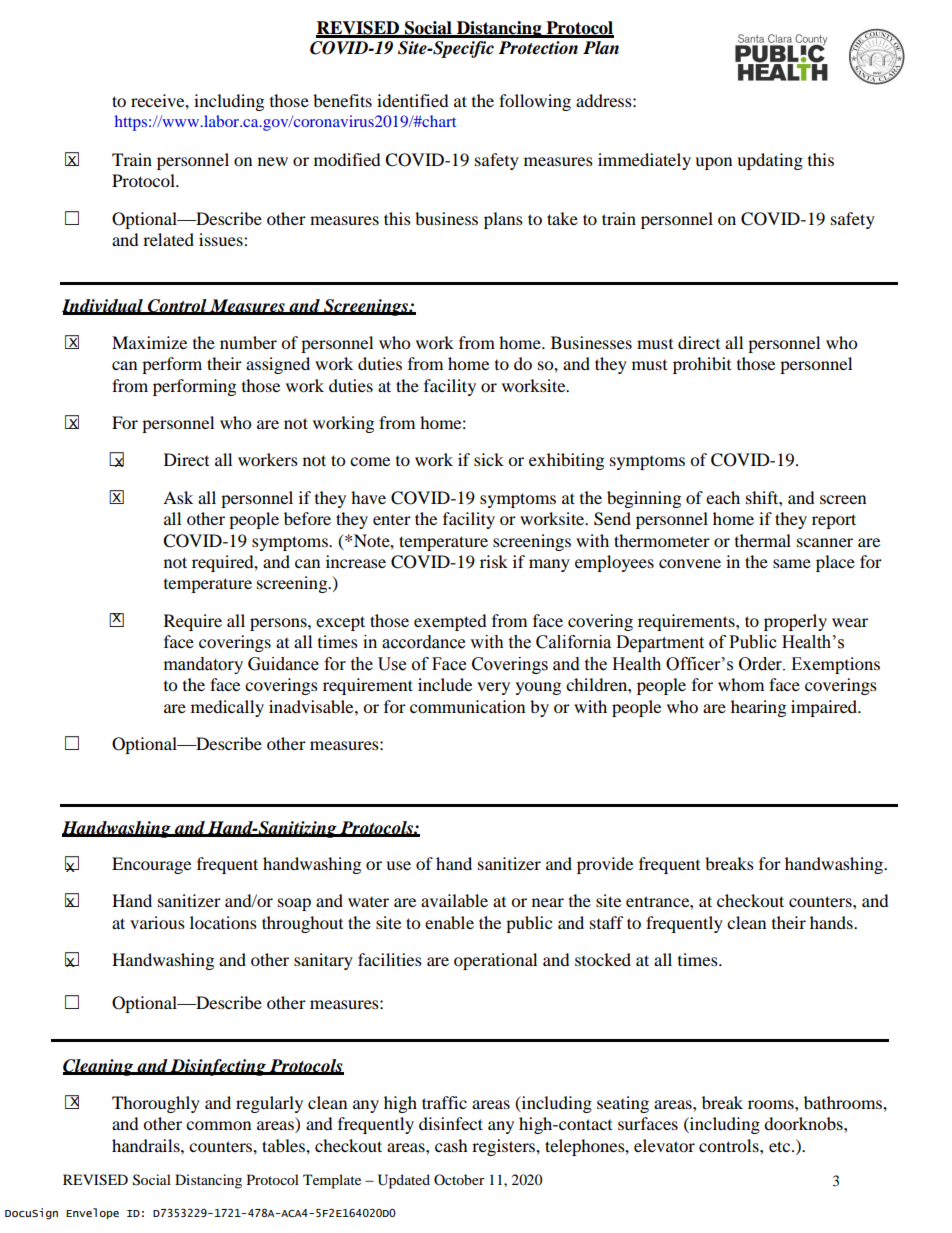  I want to click on properly, so click(795, 622).
